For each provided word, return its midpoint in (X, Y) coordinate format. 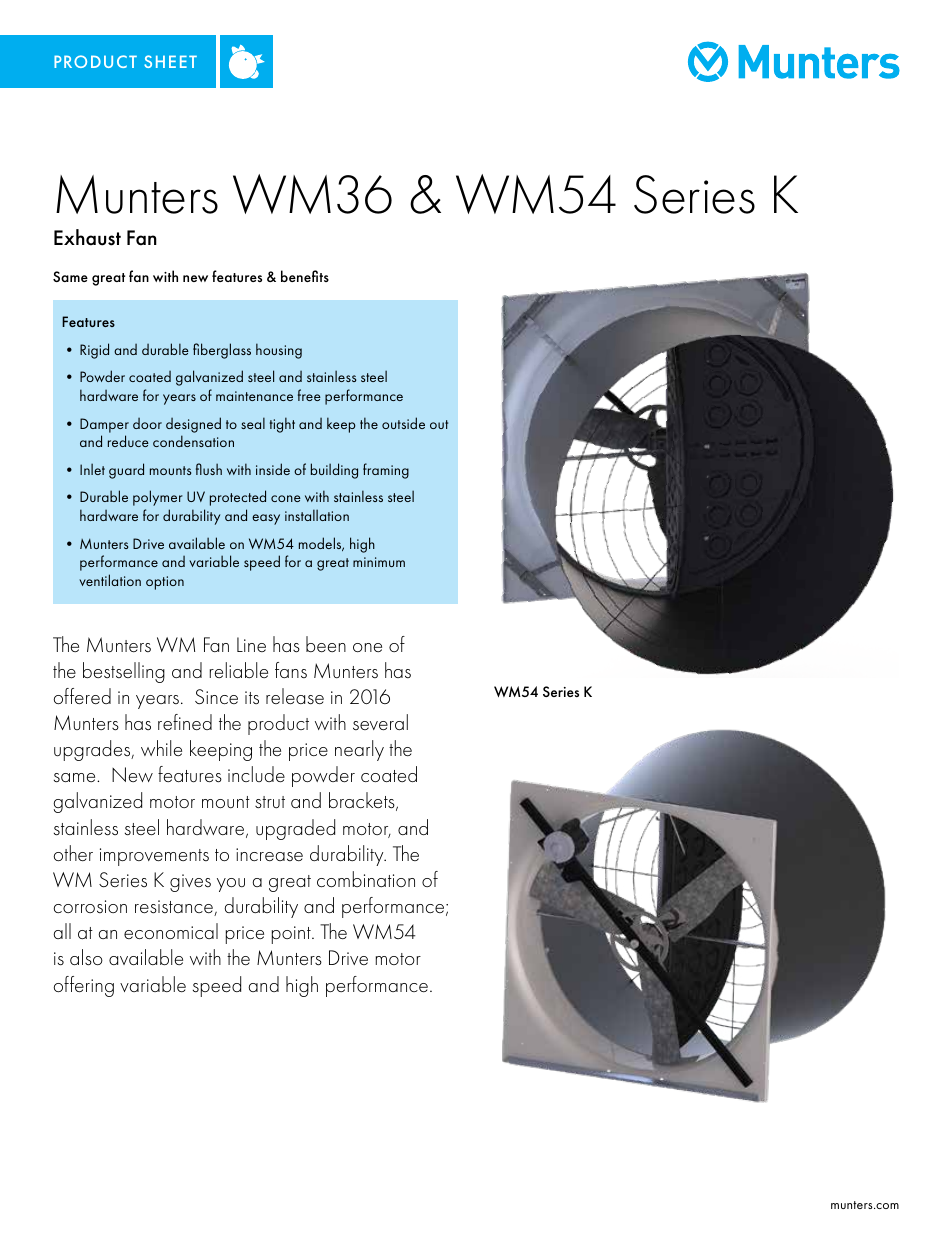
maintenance (254, 396)
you (231, 885)
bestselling (124, 672)
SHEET (170, 61)
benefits (305, 276)
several (380, 722)
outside (403, 423)
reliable (239, 670)
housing (279, 351)
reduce (128, 441)
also (86, 957)
